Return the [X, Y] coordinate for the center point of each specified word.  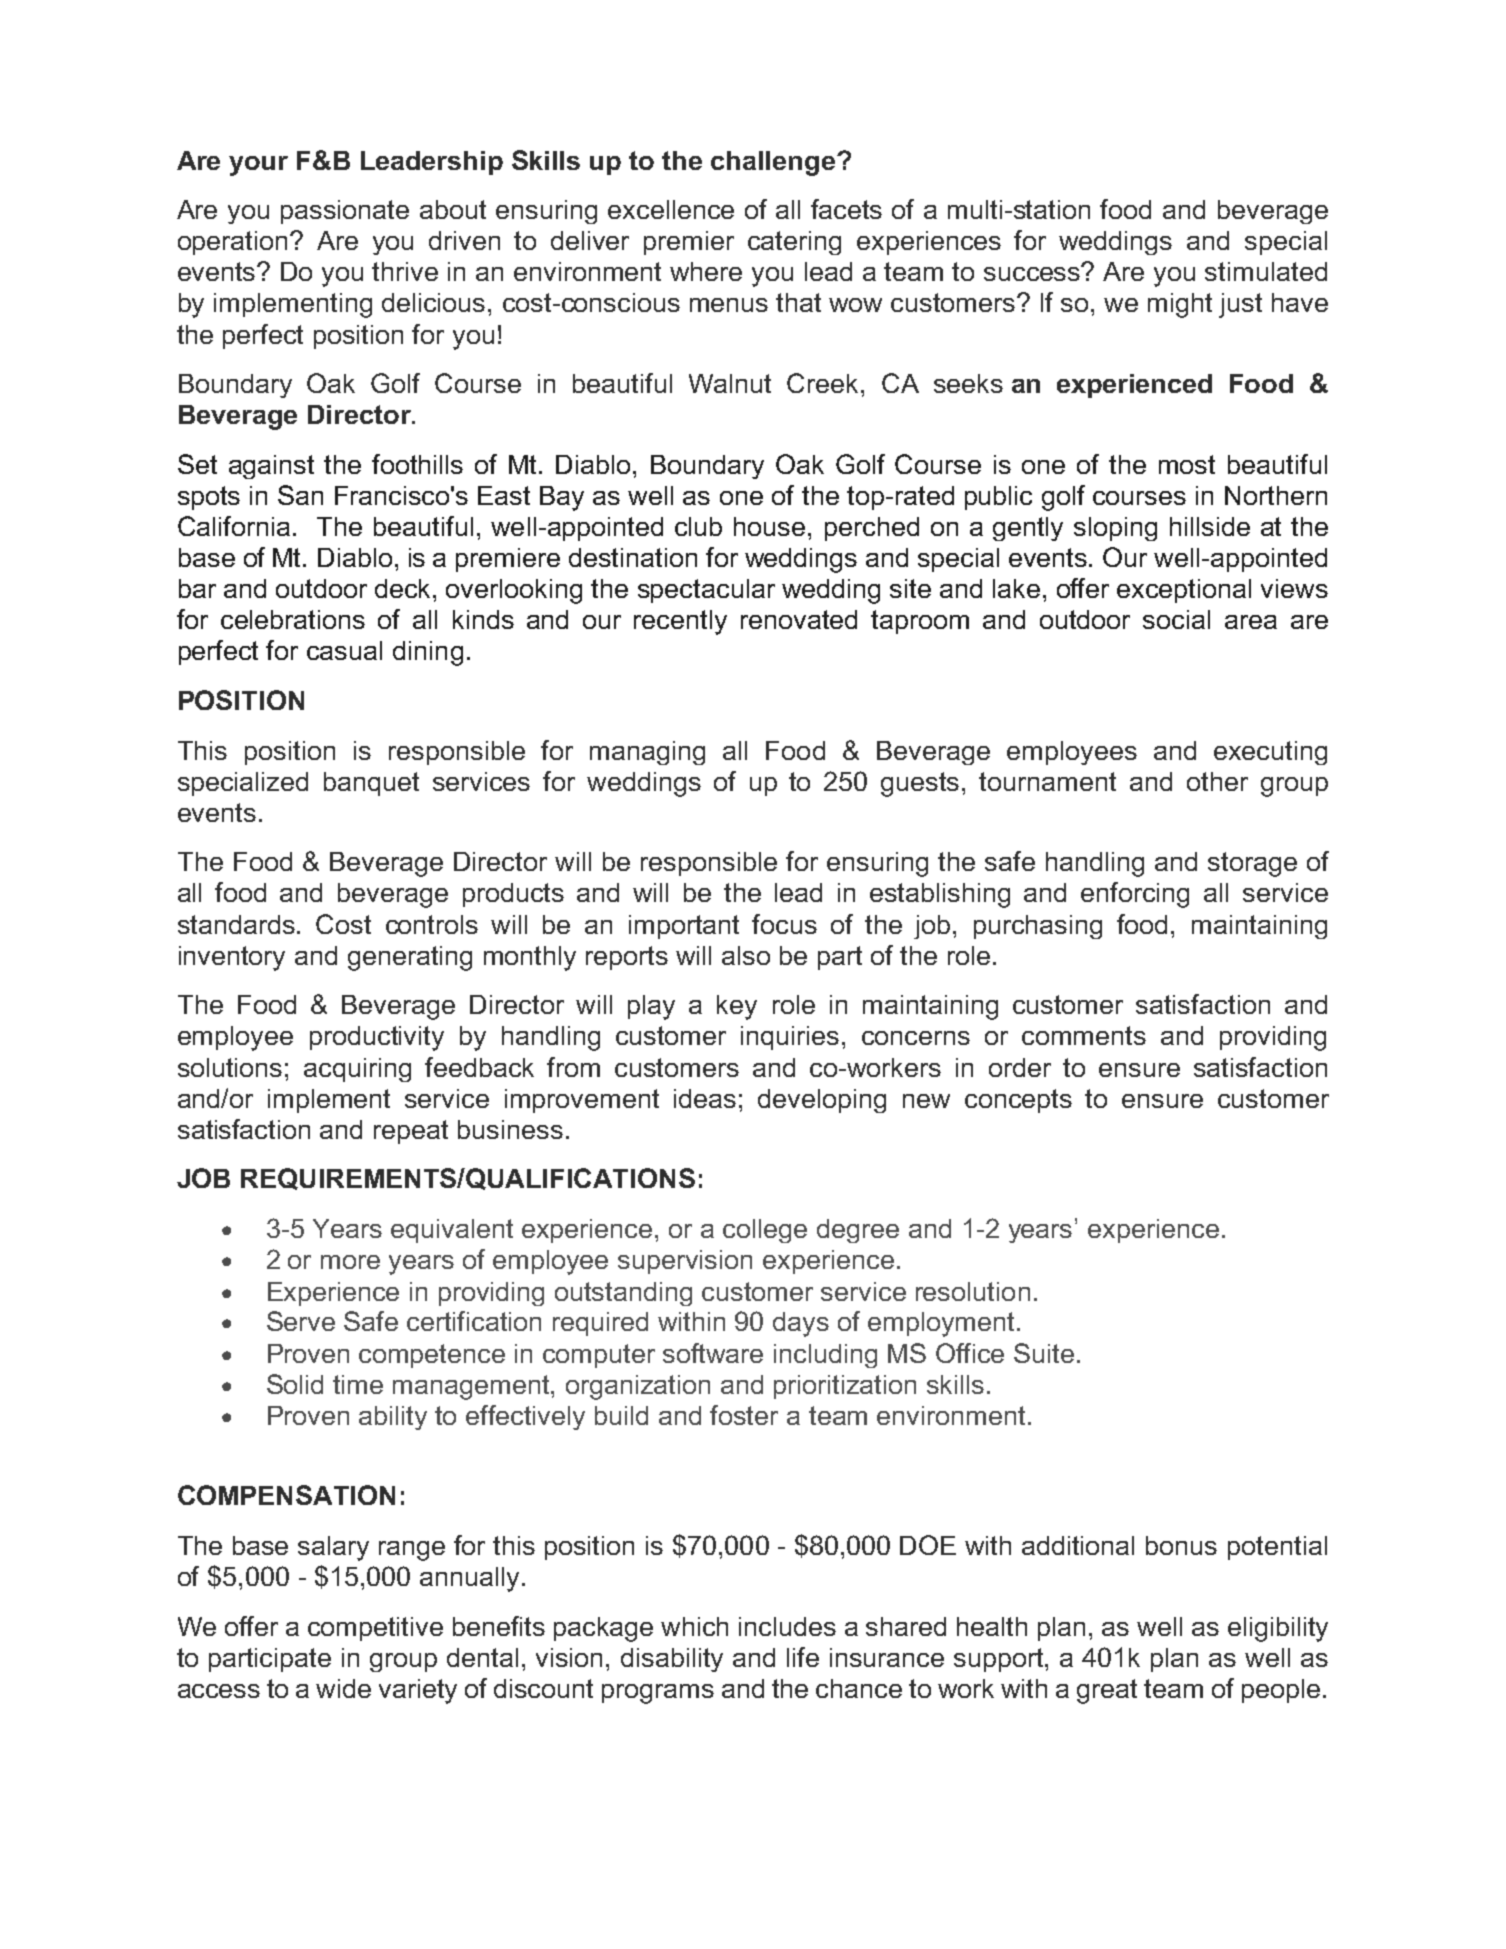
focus [784, 924]
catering [794, 243]
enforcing [1135, 895]
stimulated [1266, 271]
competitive [375, 1629]
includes [787, 1626]
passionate [345, 212]
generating [410, 958]
